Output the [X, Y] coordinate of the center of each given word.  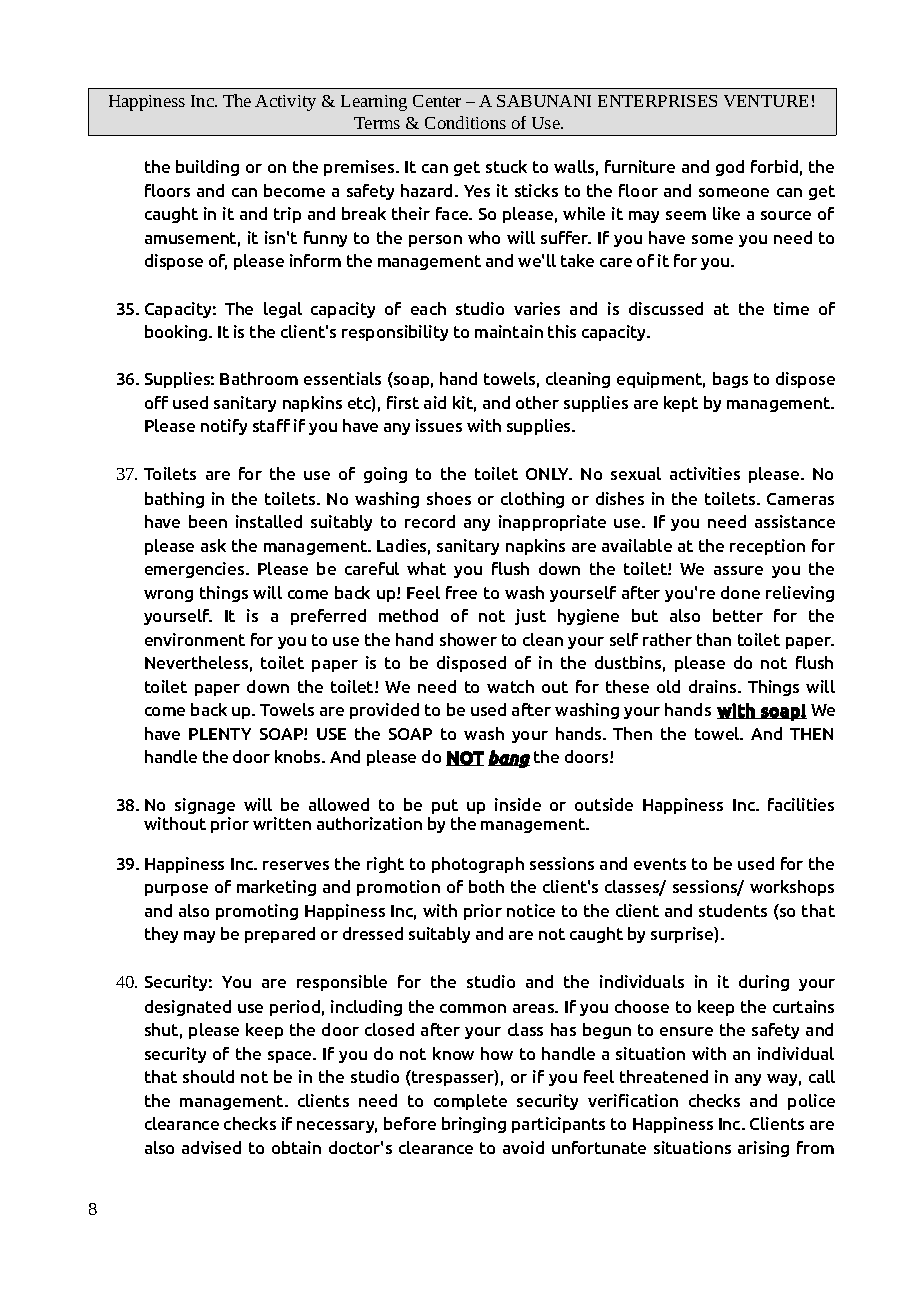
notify [224, 427]
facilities [801, 804]
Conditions [465, 122]
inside [518, 804]
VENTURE [766, 101]
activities [705, 473]
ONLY [549, 474]
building [207, 168]
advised [211, 1147]
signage [205, 806]
